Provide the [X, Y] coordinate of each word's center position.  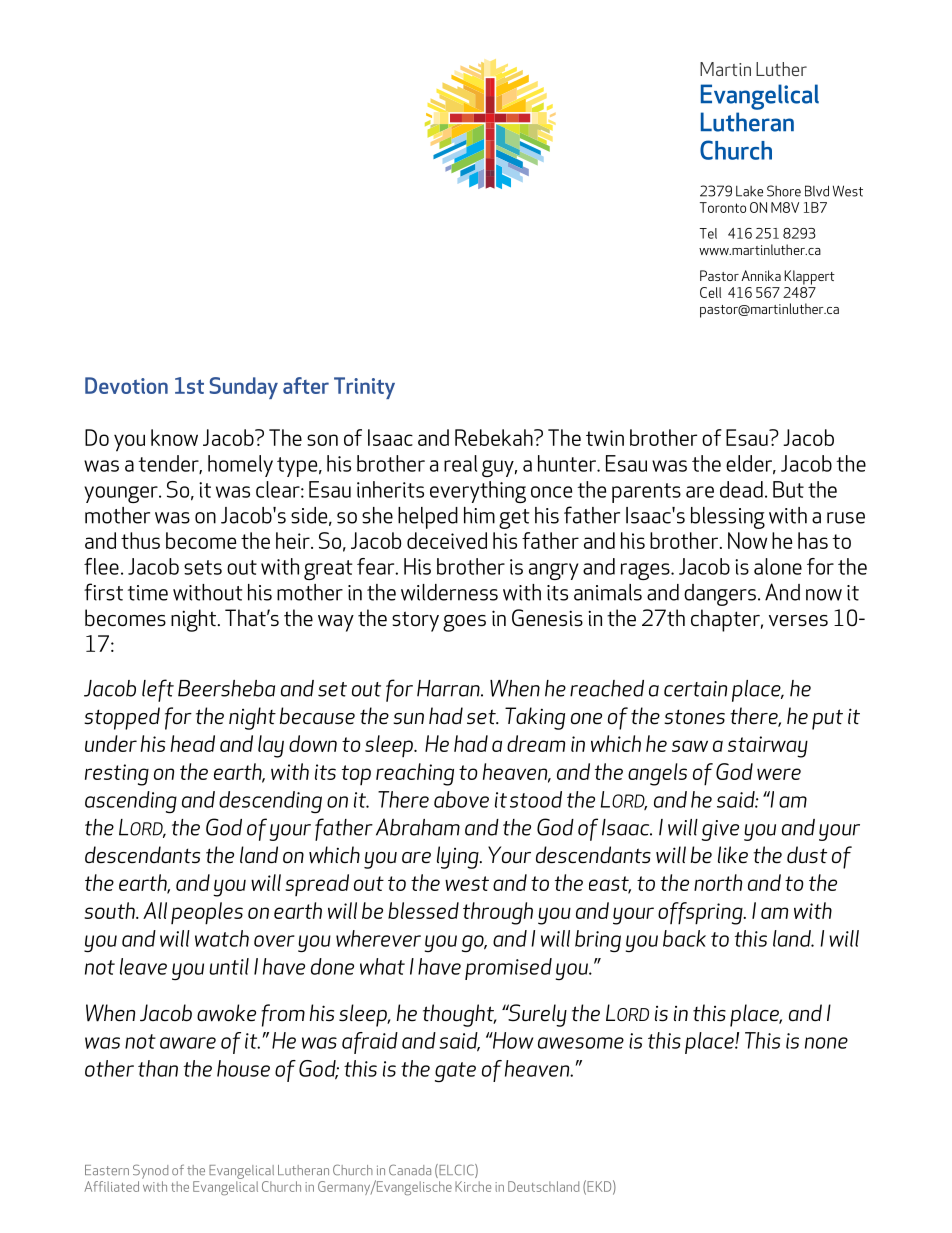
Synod [150, 1171]
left [158, 690]
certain [695, 689]
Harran [449, 688]
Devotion [126, 385]
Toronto [723, 207]
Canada [410, 1169]
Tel [708, 233]
